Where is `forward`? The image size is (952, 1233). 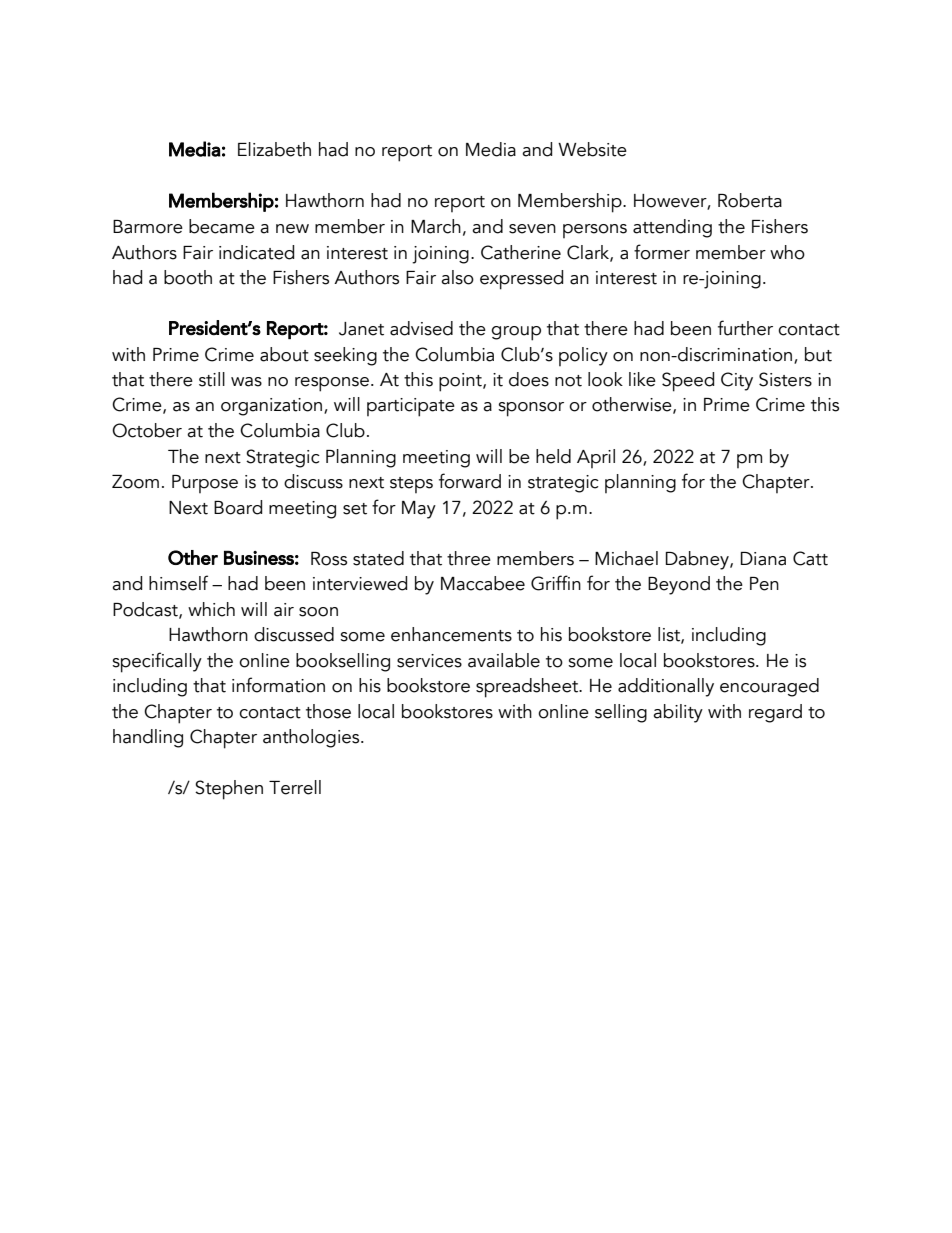 forward is located at coordinates (470, 481).
